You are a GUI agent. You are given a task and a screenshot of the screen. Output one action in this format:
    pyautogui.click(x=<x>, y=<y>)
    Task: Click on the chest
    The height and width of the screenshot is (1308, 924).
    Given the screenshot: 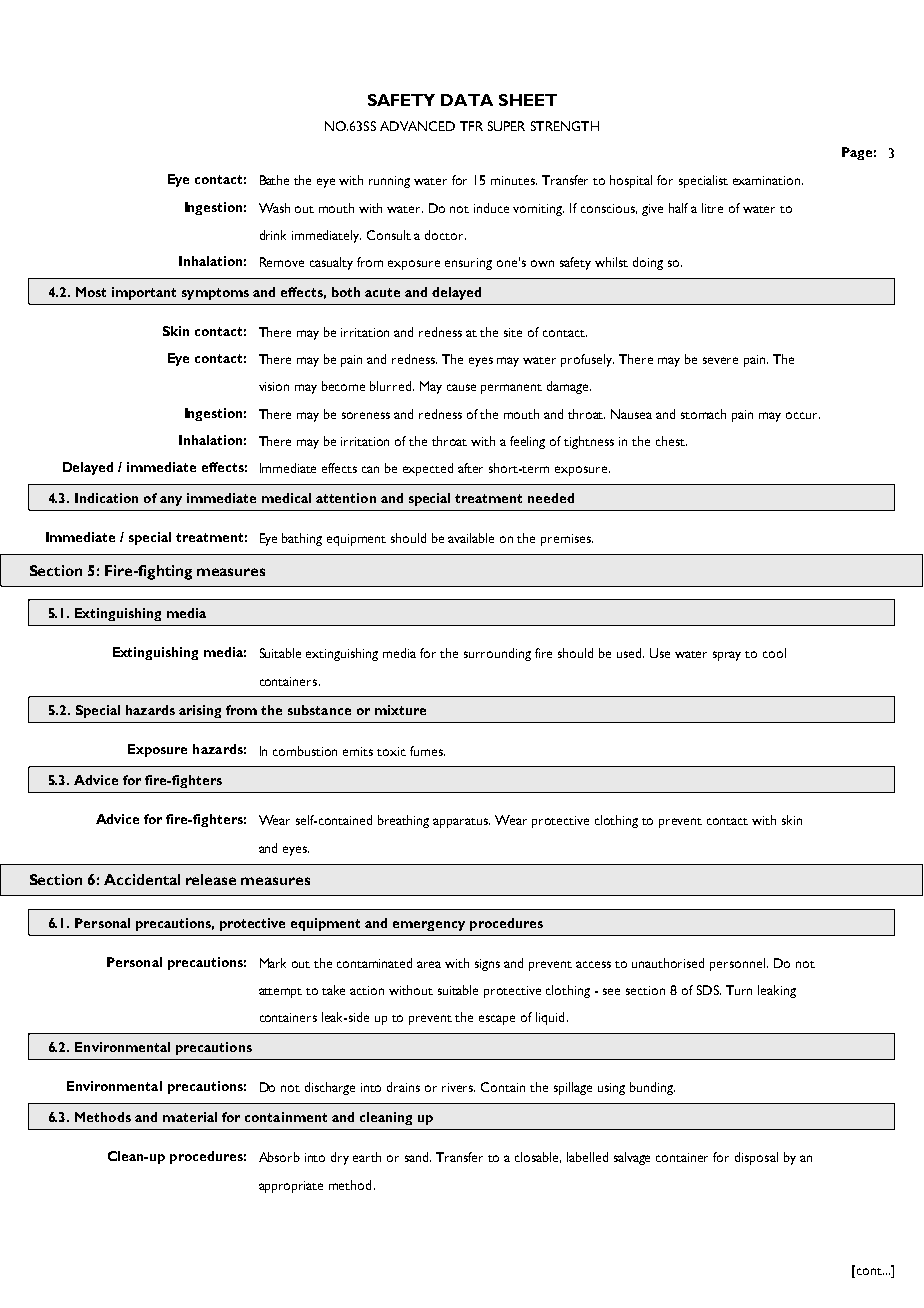 What is the action you would take?
    pyautogui.click(x=671, y=441)
